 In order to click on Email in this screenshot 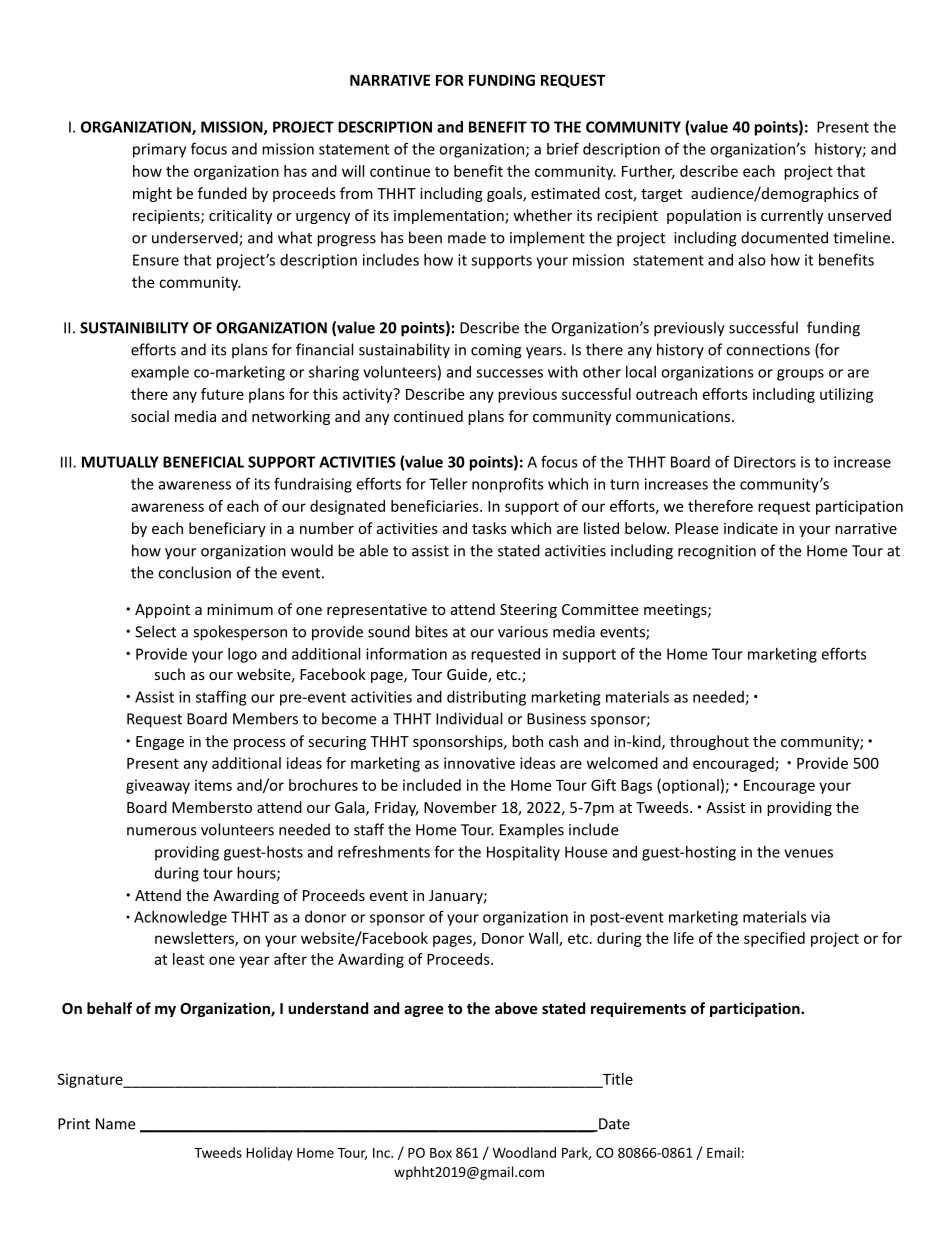, I will do `click(723, 1152)`.
